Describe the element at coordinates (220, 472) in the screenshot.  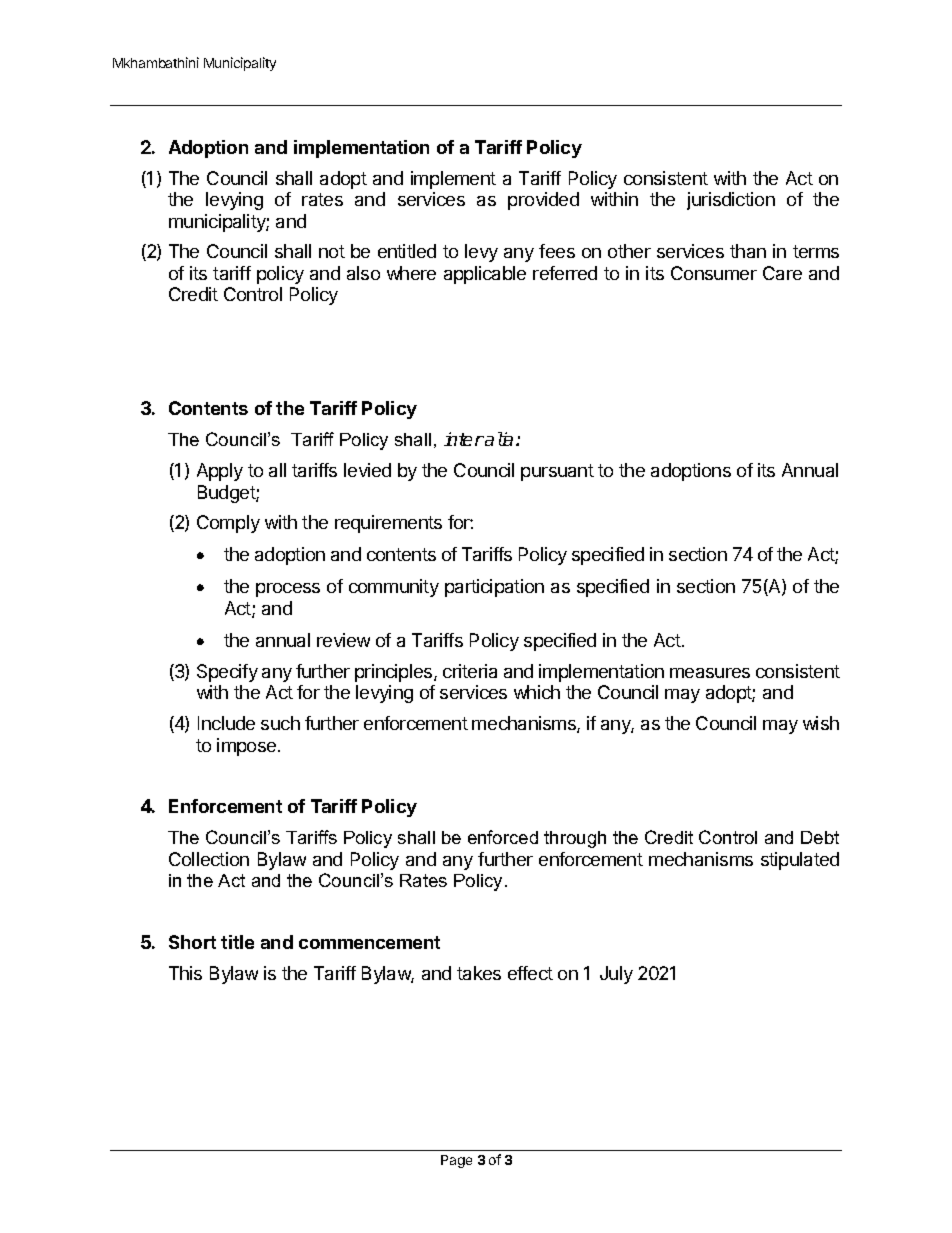
I see `Apply` at that location.
